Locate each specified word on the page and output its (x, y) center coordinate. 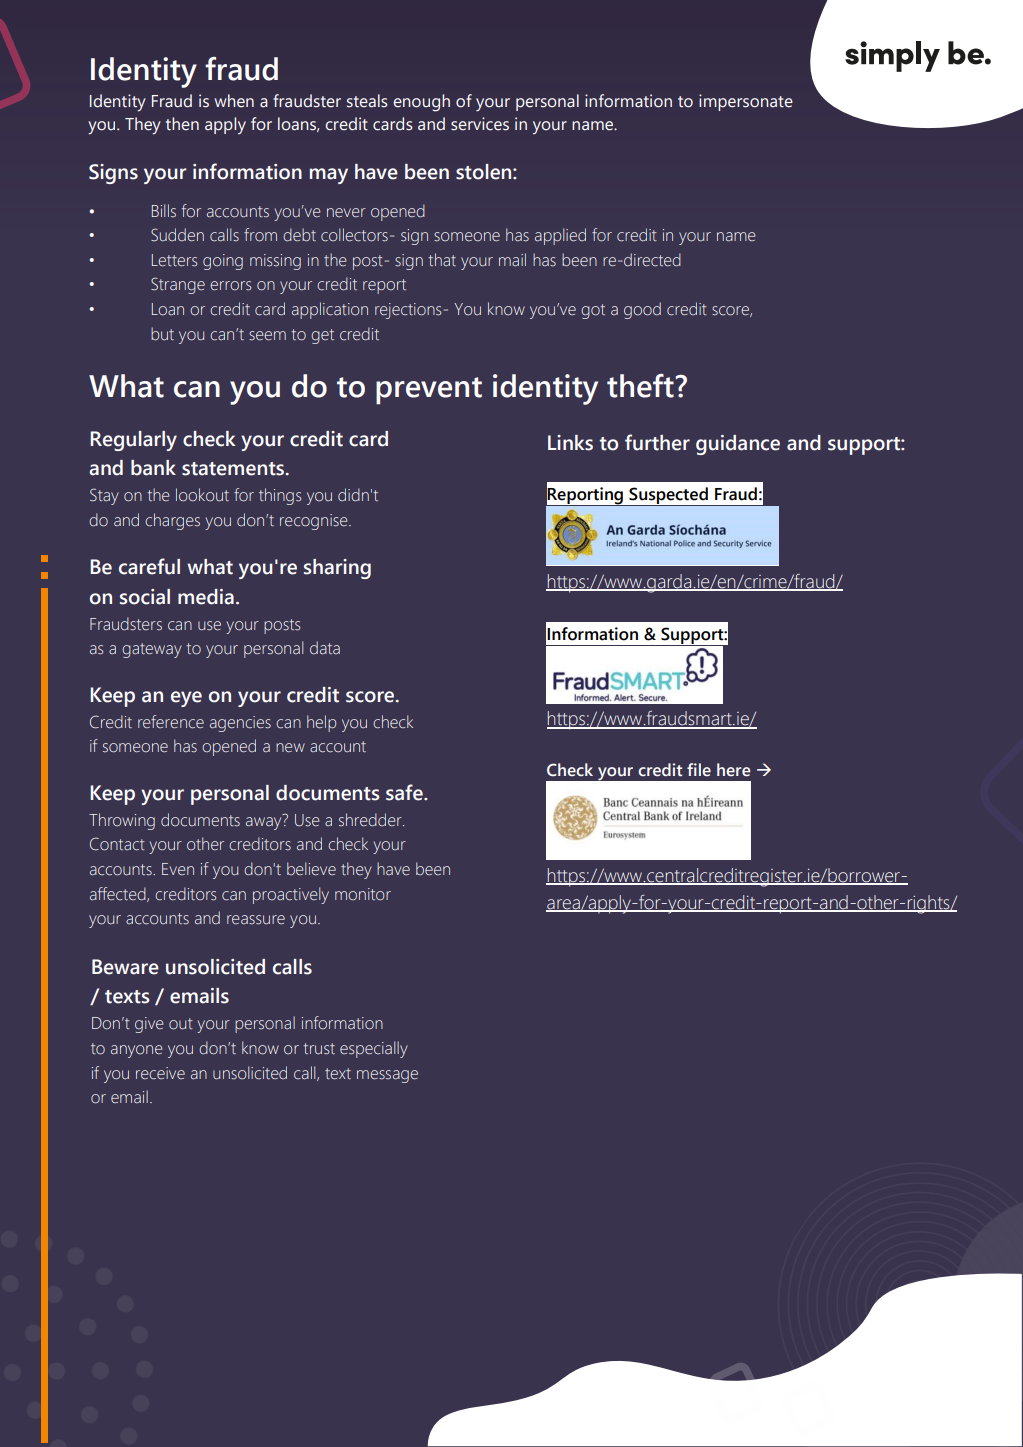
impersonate (746, 102)
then (182, 124)
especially (374, 1049)
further (657, 442)
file (699, 770)
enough (421, 103)
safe (405, 792)
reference (171, 722)
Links (570, 443)
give (149, 1025)
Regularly (133, 441)
